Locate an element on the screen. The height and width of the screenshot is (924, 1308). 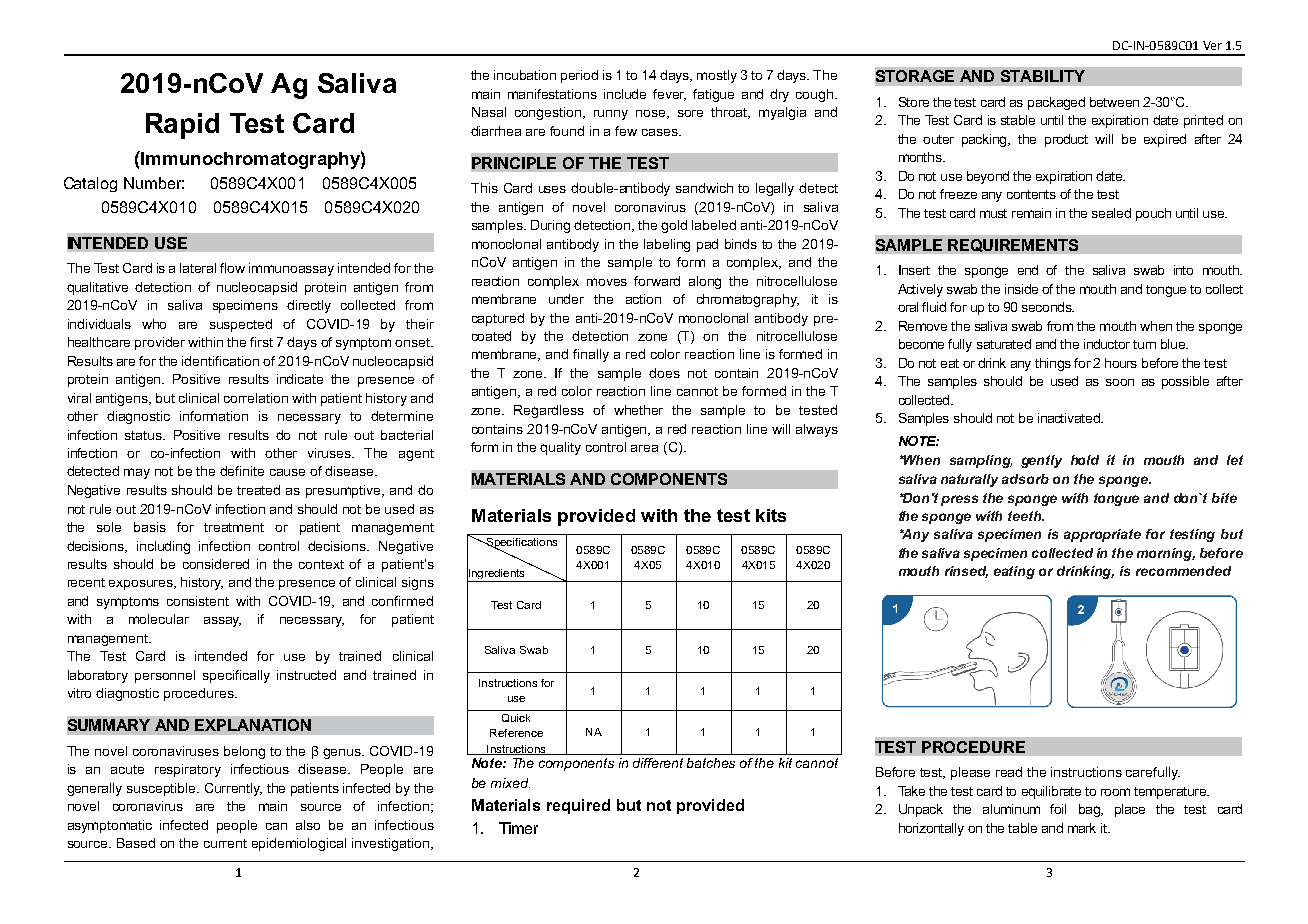
also is located at coordinates (308, 825).
